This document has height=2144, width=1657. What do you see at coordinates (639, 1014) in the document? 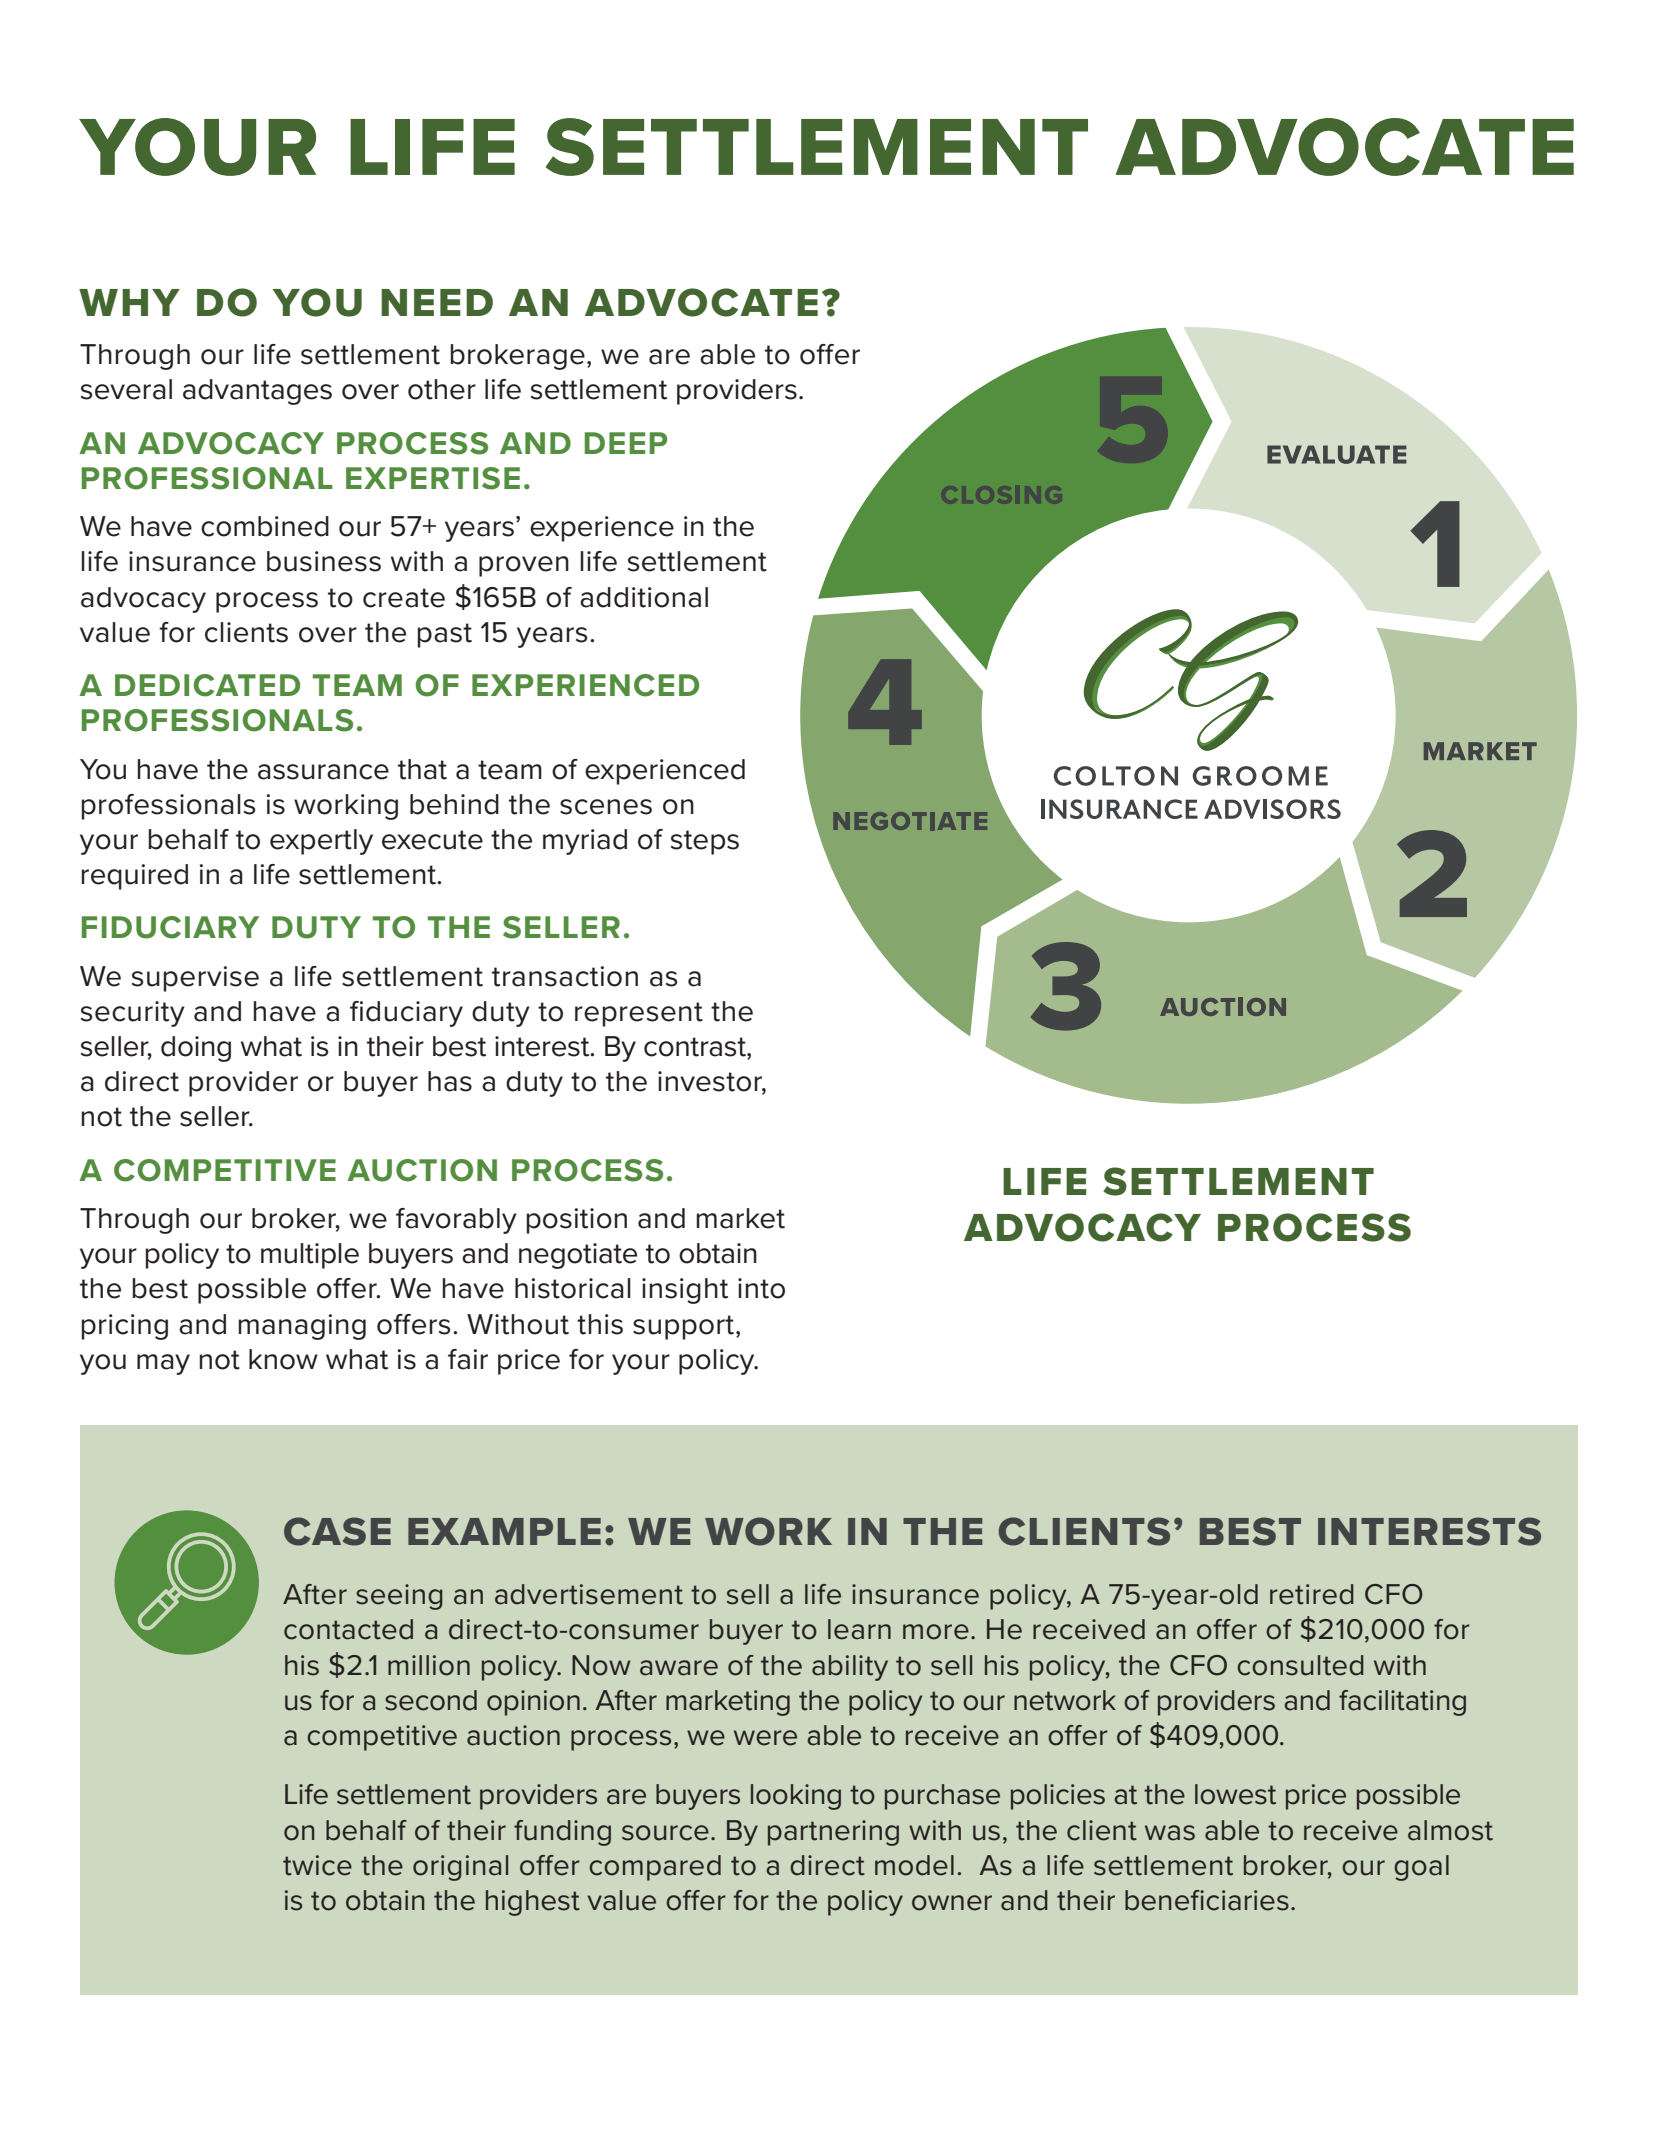
I see `represent` at bounding box center [639, 1014].
